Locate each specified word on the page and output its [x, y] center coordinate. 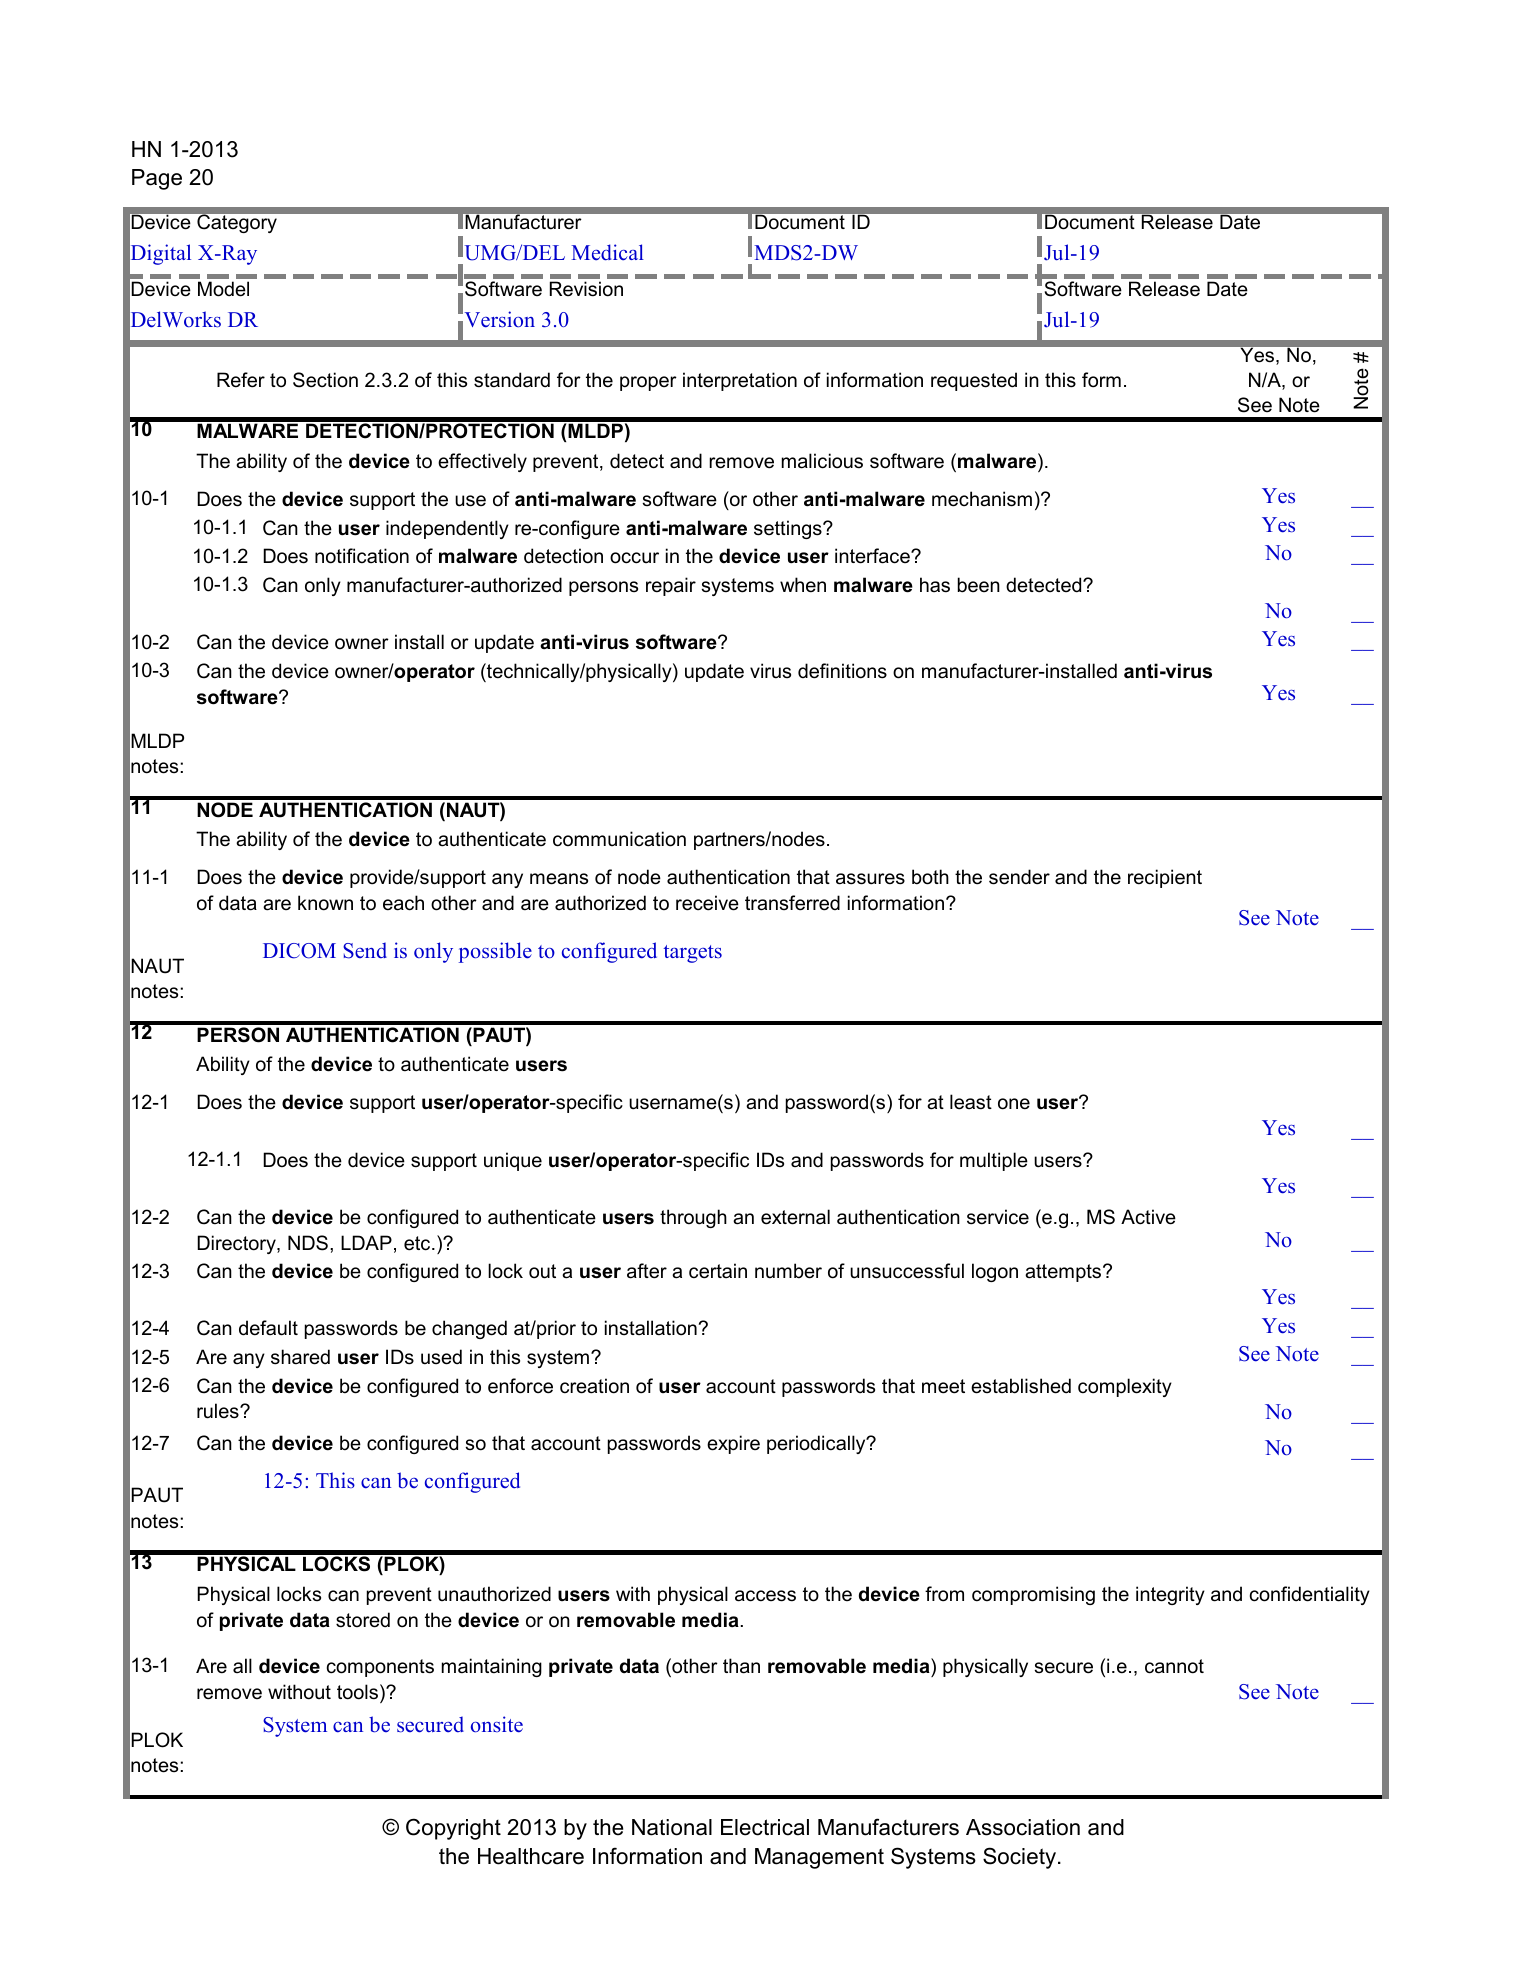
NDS [308, 1243]
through [693, 1218]
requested [974, 381]
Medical [607, 252]
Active [1148, 1217]
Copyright [453, 1829]
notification [362, 556]
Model [223, 289]
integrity [1170, 1595]
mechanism [982, 499]
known [325, 903]
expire [733, 1444]
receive [707, 903]
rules [219, 1411]
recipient [1165, 878]
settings [789, 529]
